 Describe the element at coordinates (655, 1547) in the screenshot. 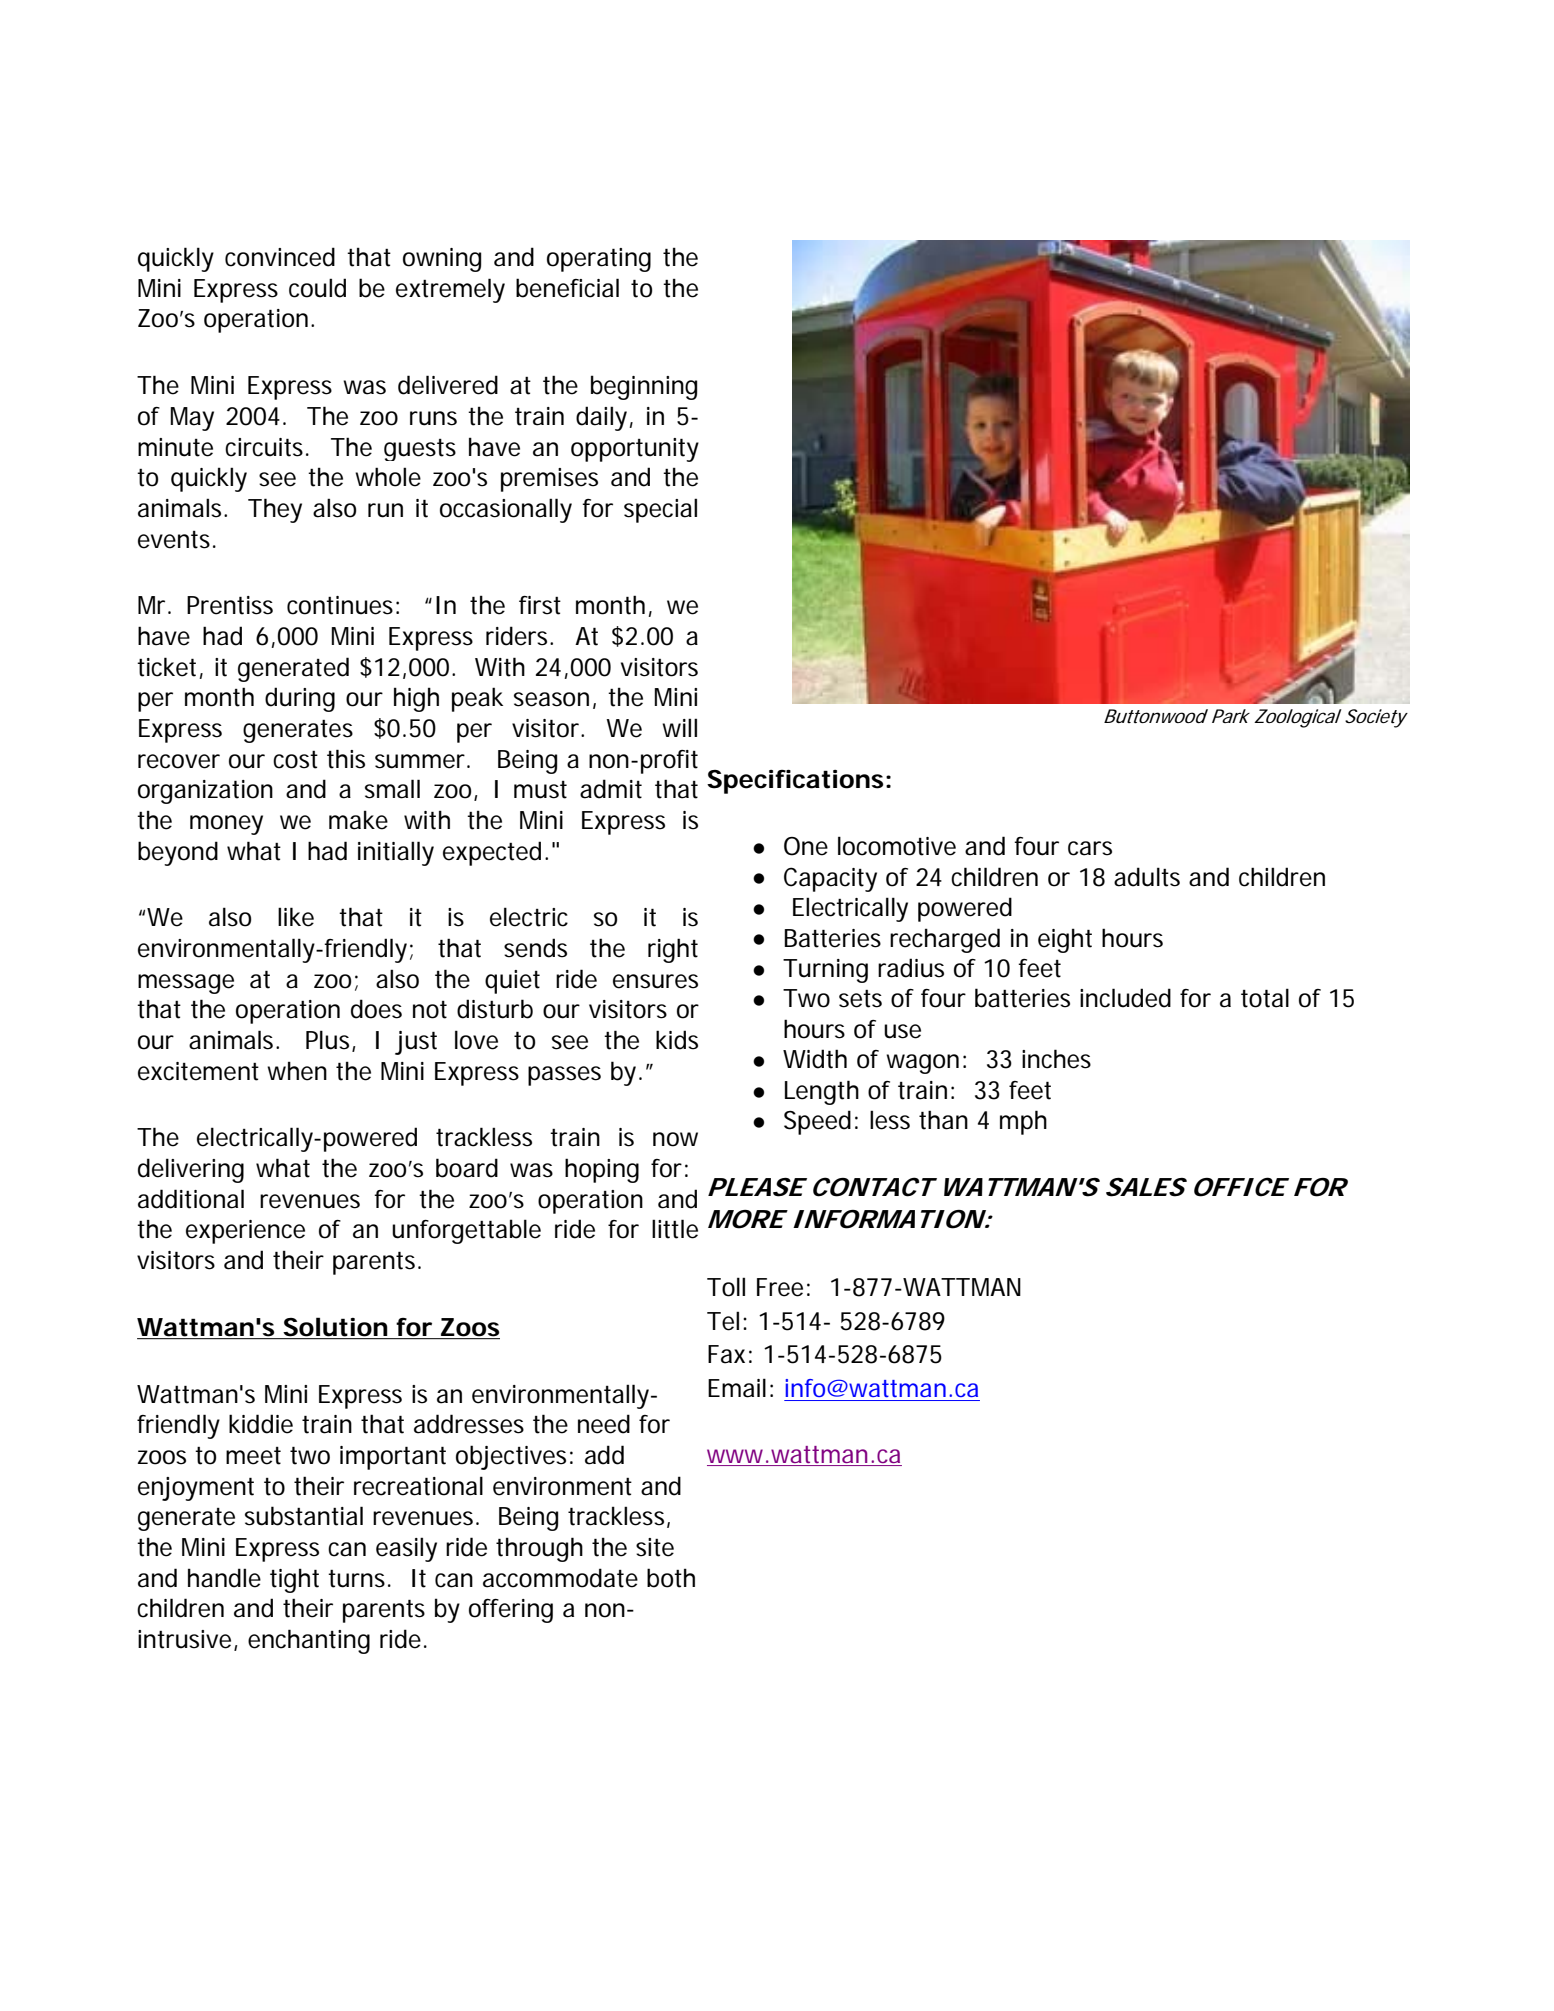

I see `site` at that location.
